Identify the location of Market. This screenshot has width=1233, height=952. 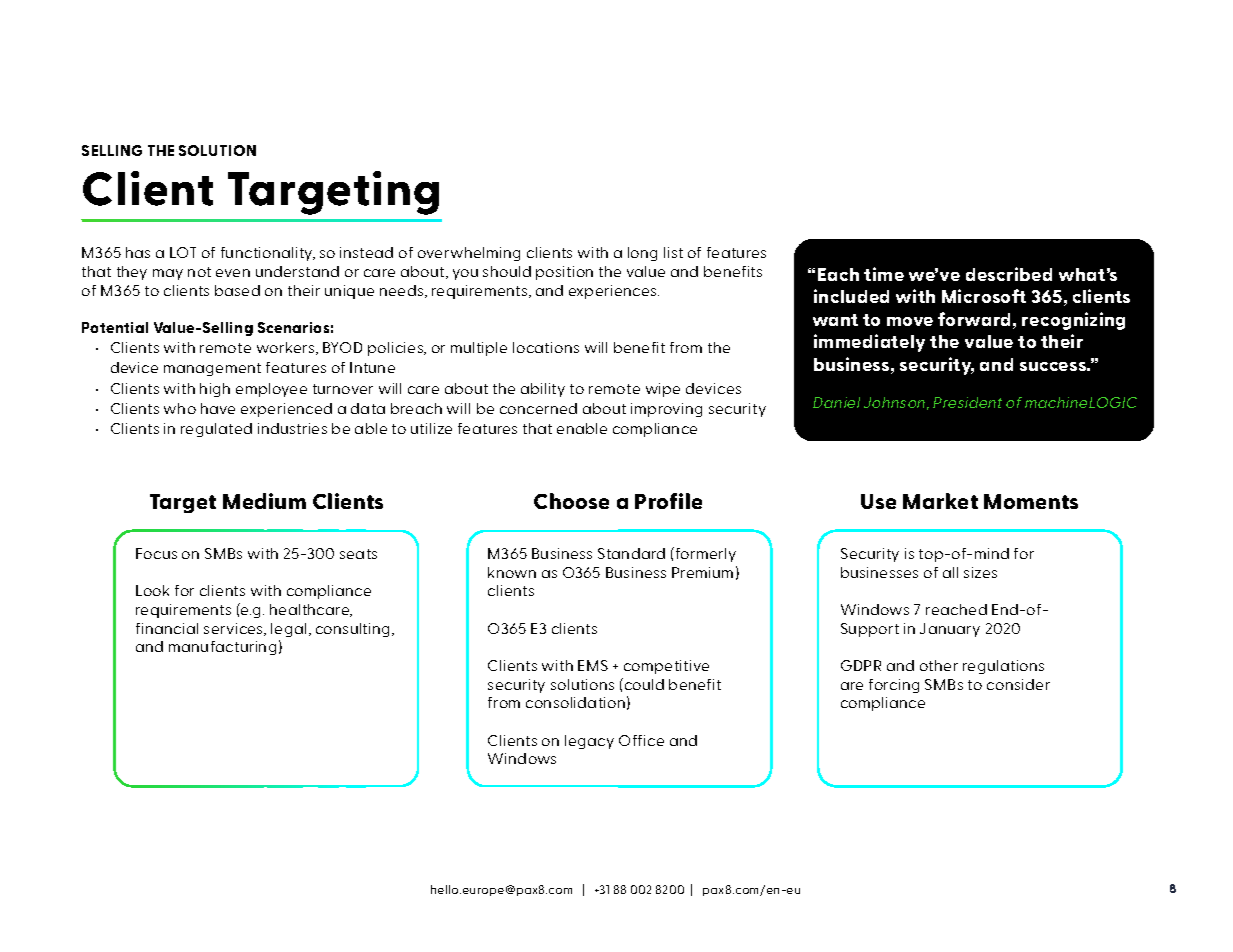
(940, 501).
